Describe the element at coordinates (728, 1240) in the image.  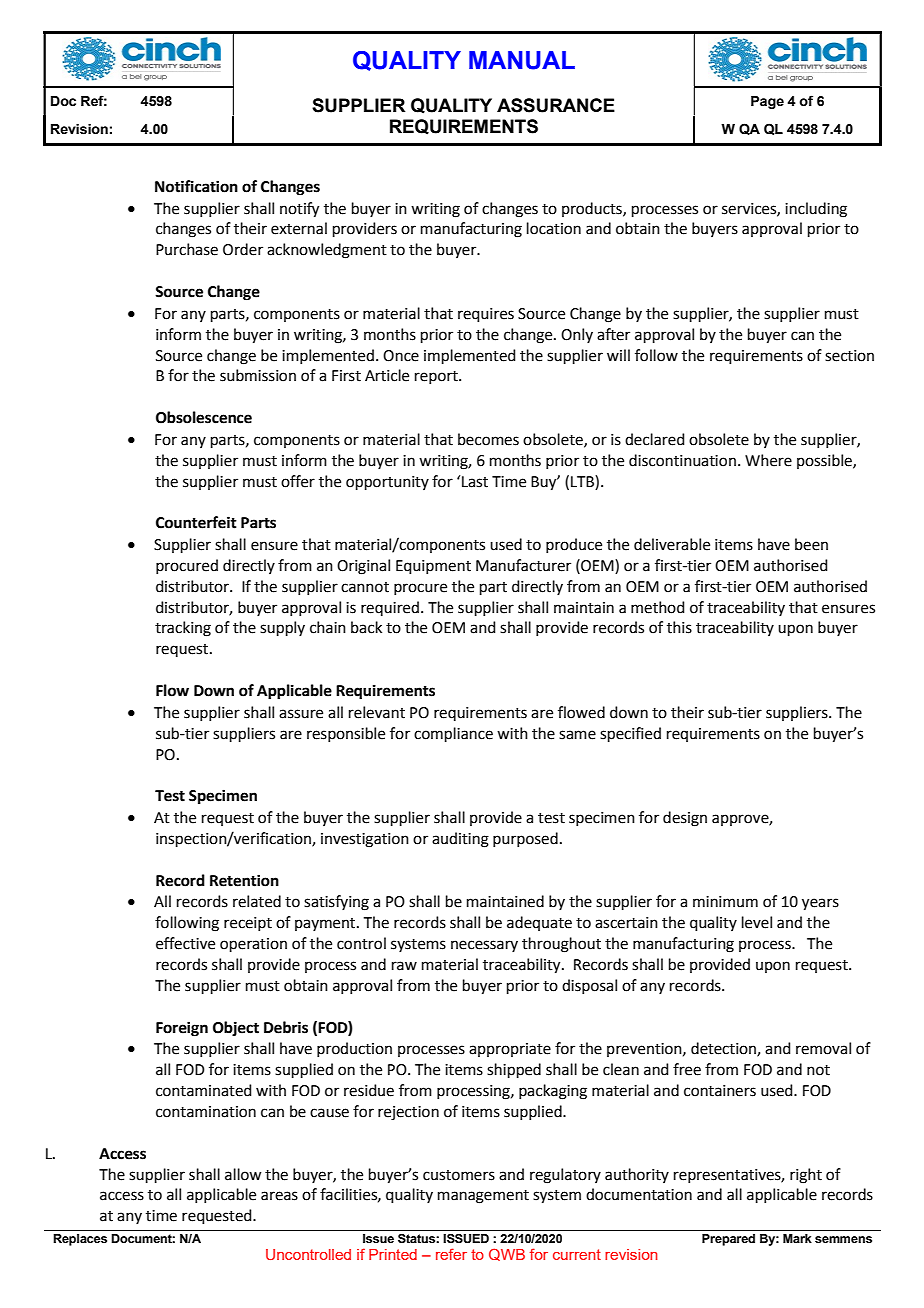
I see `Prepared` at that location.
